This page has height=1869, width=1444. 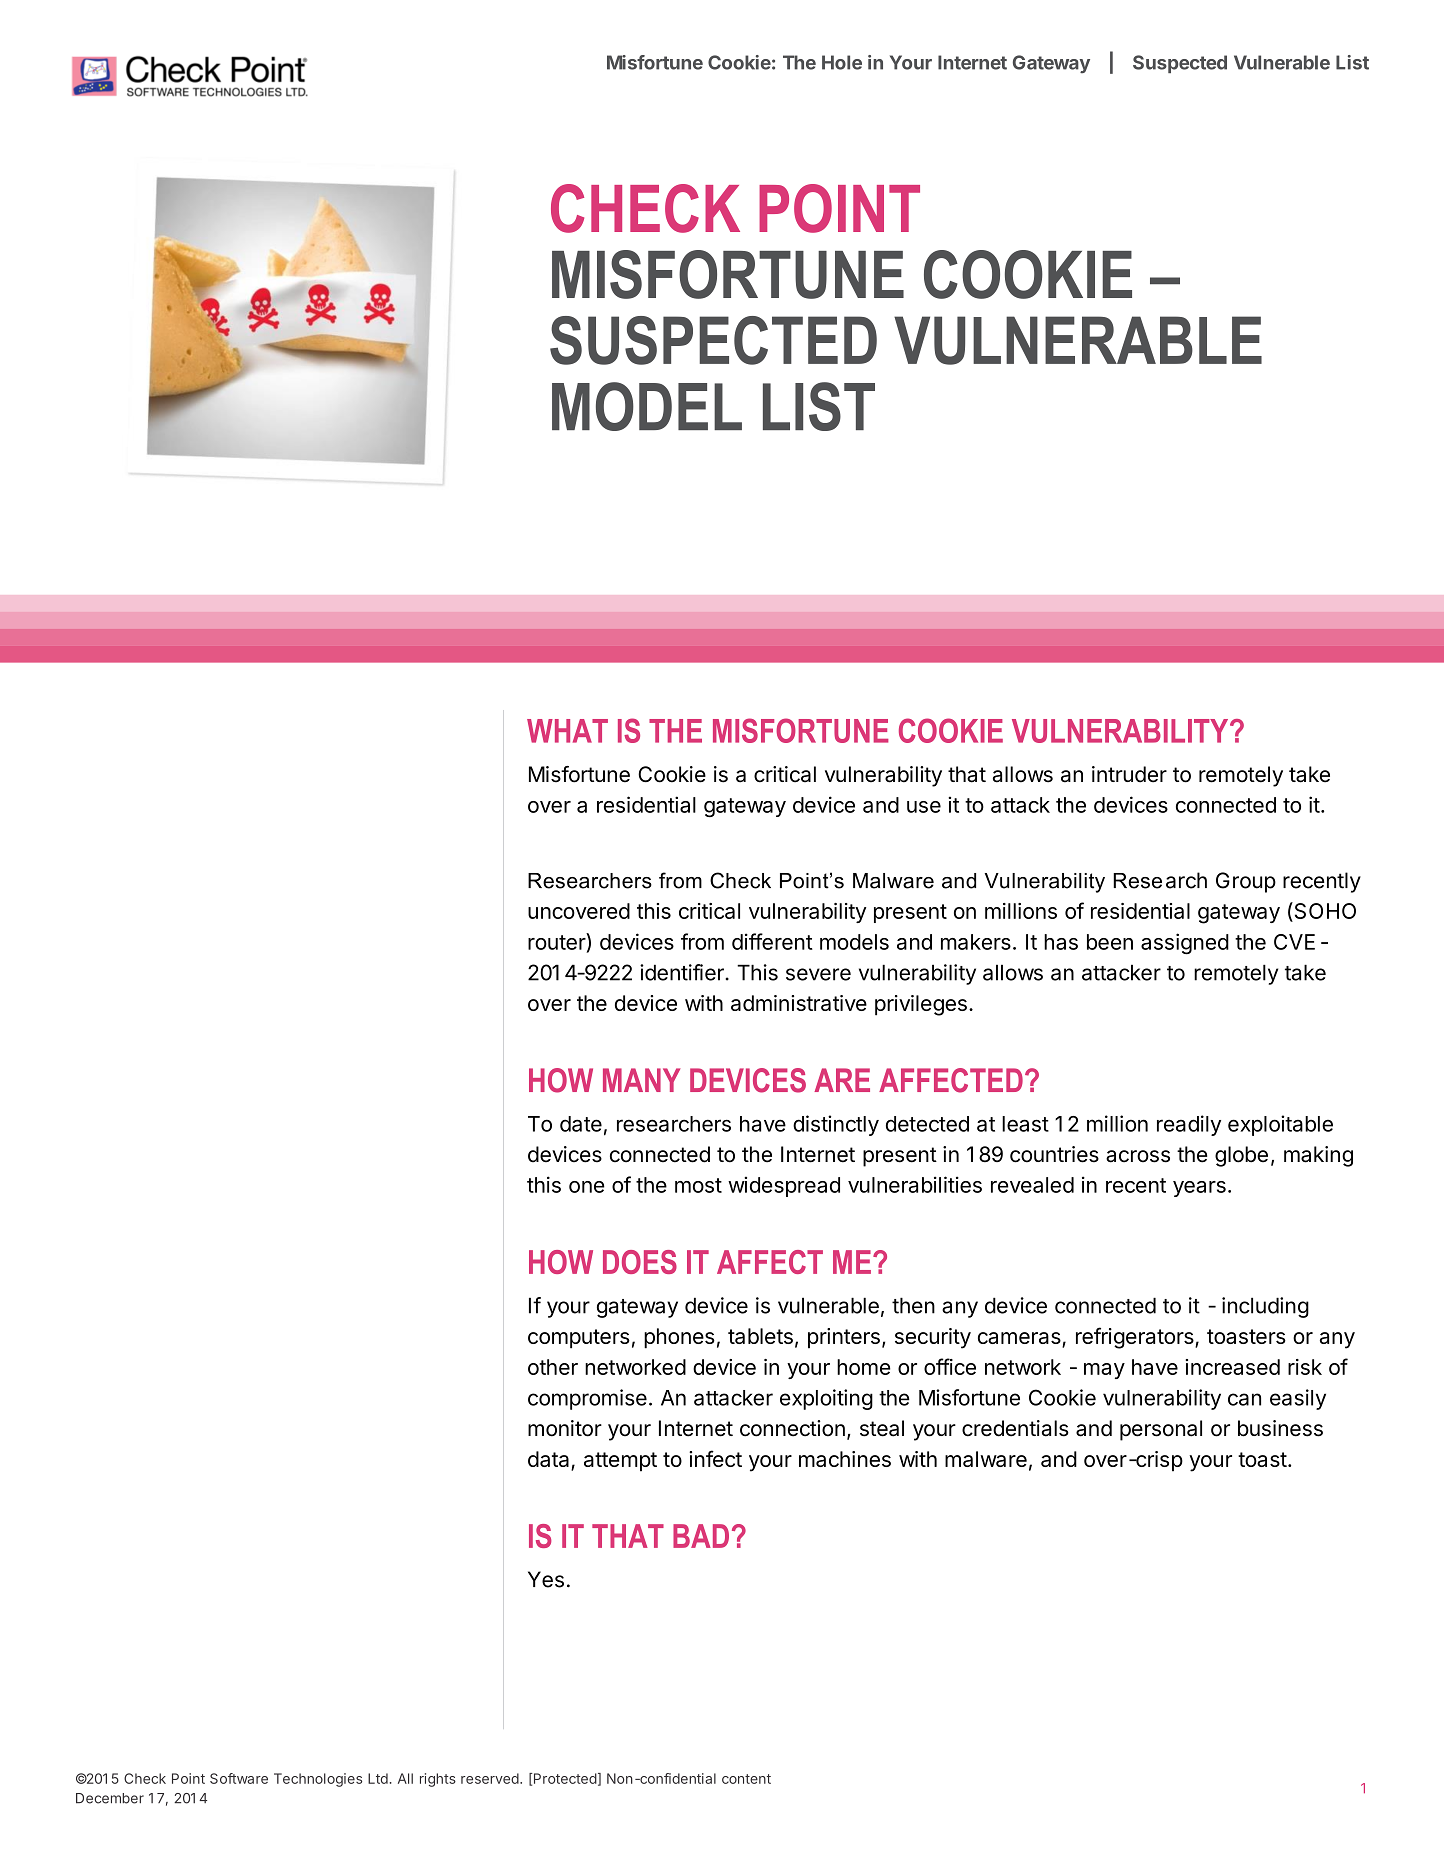 I want to click on WHAT, so click(x=567, y=731).
